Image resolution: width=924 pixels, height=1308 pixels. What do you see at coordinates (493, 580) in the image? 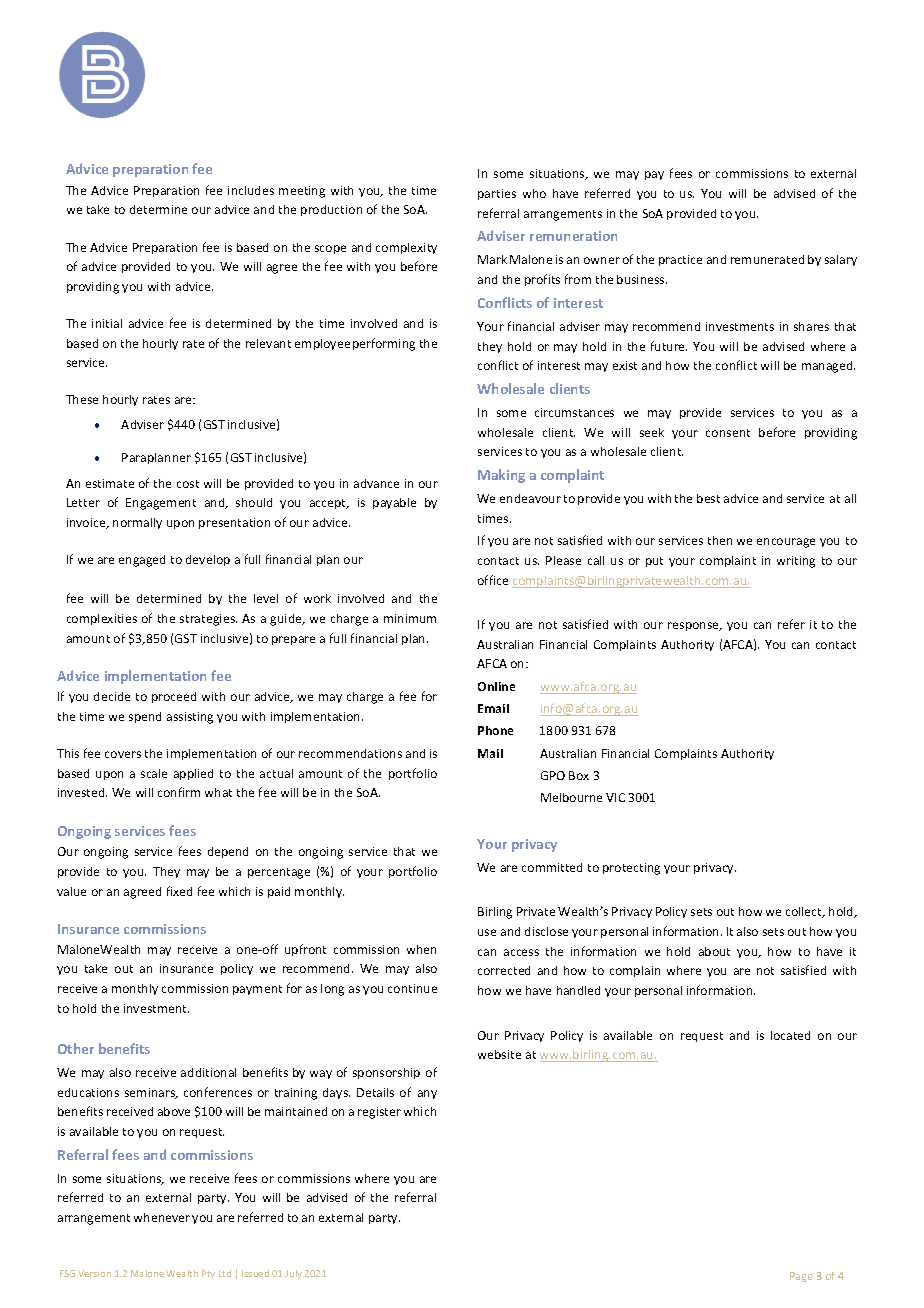
I see `office` at bounding box center [493, 580].
